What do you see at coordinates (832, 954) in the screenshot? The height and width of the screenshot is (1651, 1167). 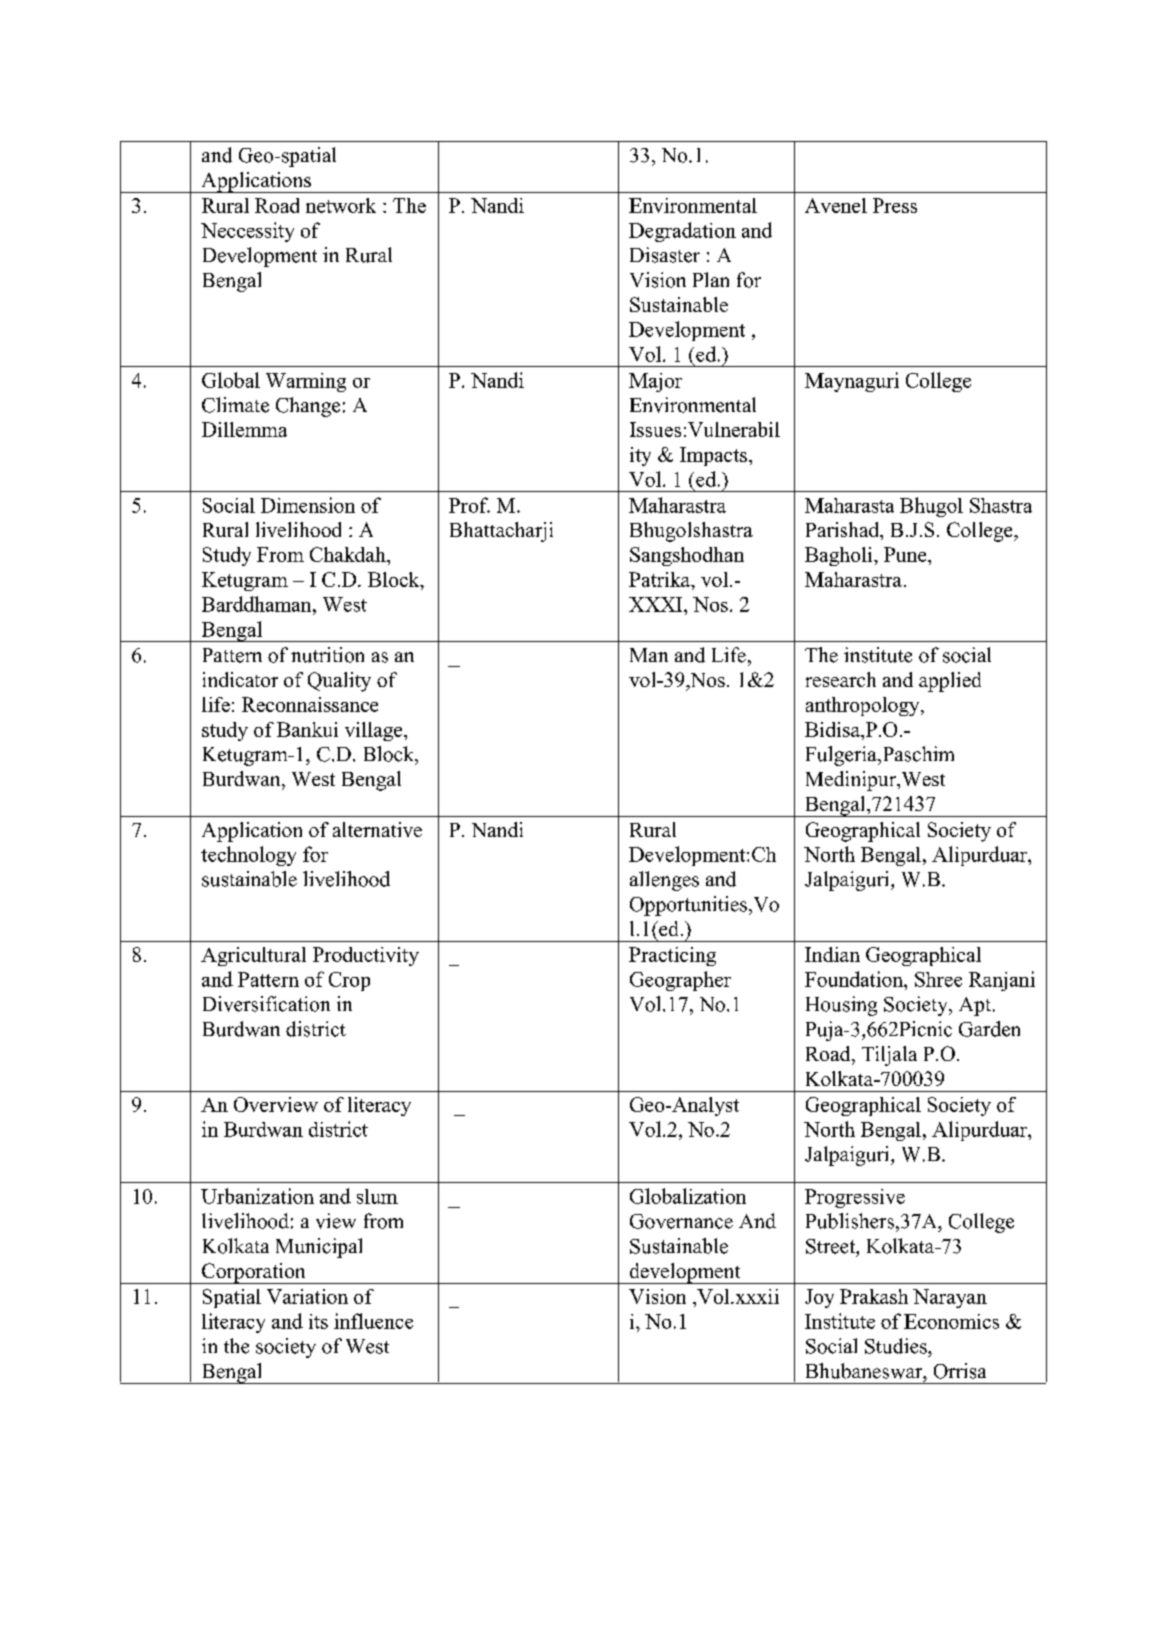 I see `Indian` at bounding box center [832, 954].
